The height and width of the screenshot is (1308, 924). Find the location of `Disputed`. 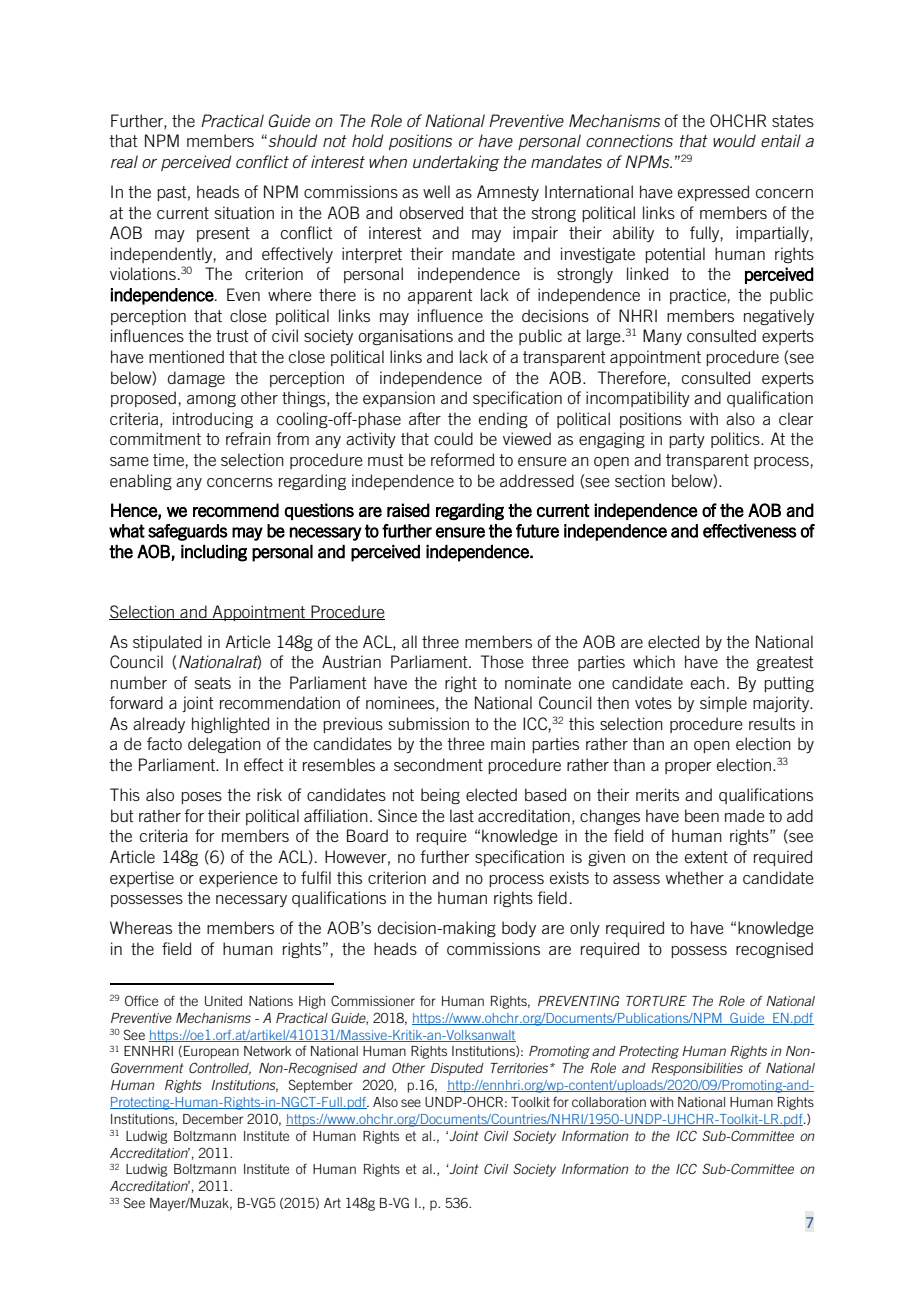

Disputed is located at coordinates (457, 1069).
